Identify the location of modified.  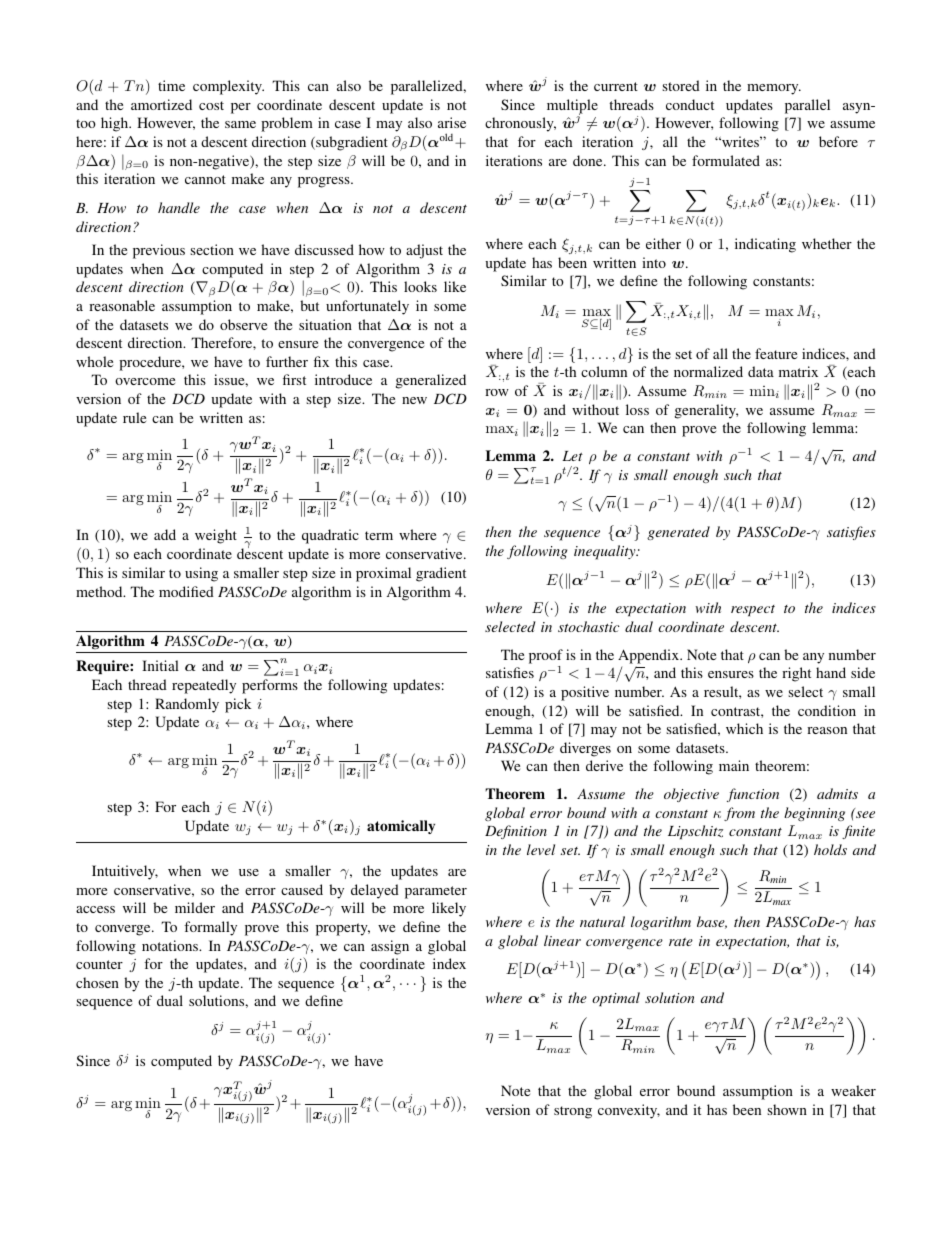
(186, 591).
